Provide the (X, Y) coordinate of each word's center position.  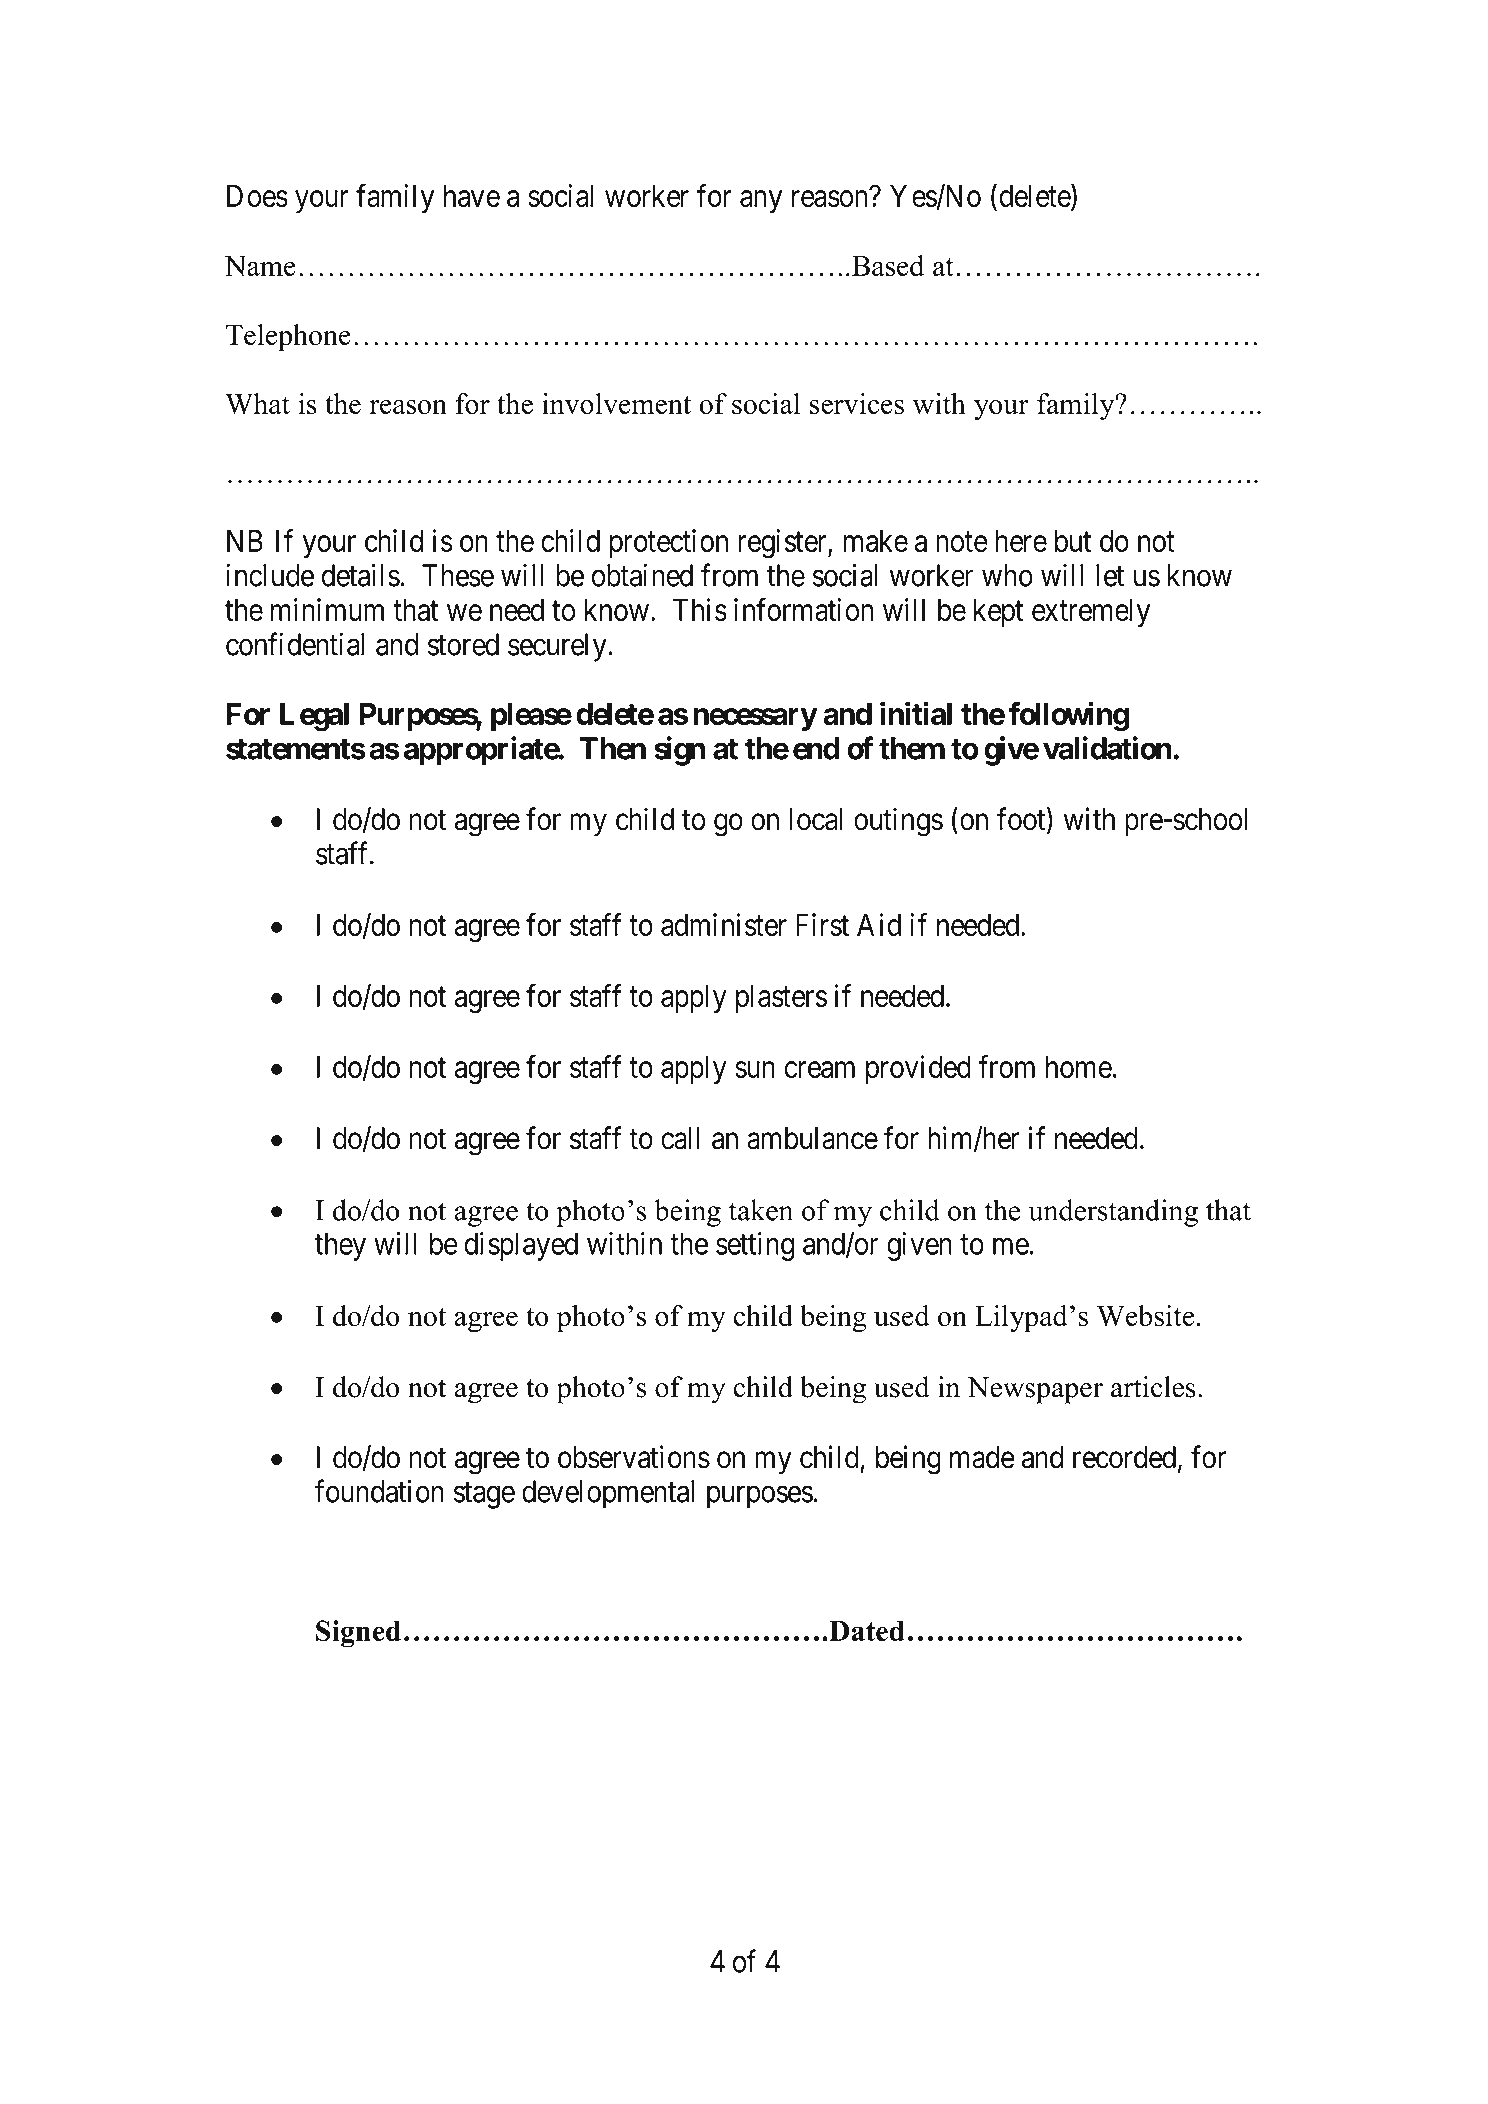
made (982, 1457)
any (761, 202)
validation (1107, 748)
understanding (1113, 1213)
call (680, 1138)
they (340, 1246)
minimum (327, 609)
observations (634, 1457)
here (1021, 541)
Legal (314, 717)
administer (724, 924)
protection (668, 543)
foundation (379, 1491)
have (472, 196)
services (857, 404)
